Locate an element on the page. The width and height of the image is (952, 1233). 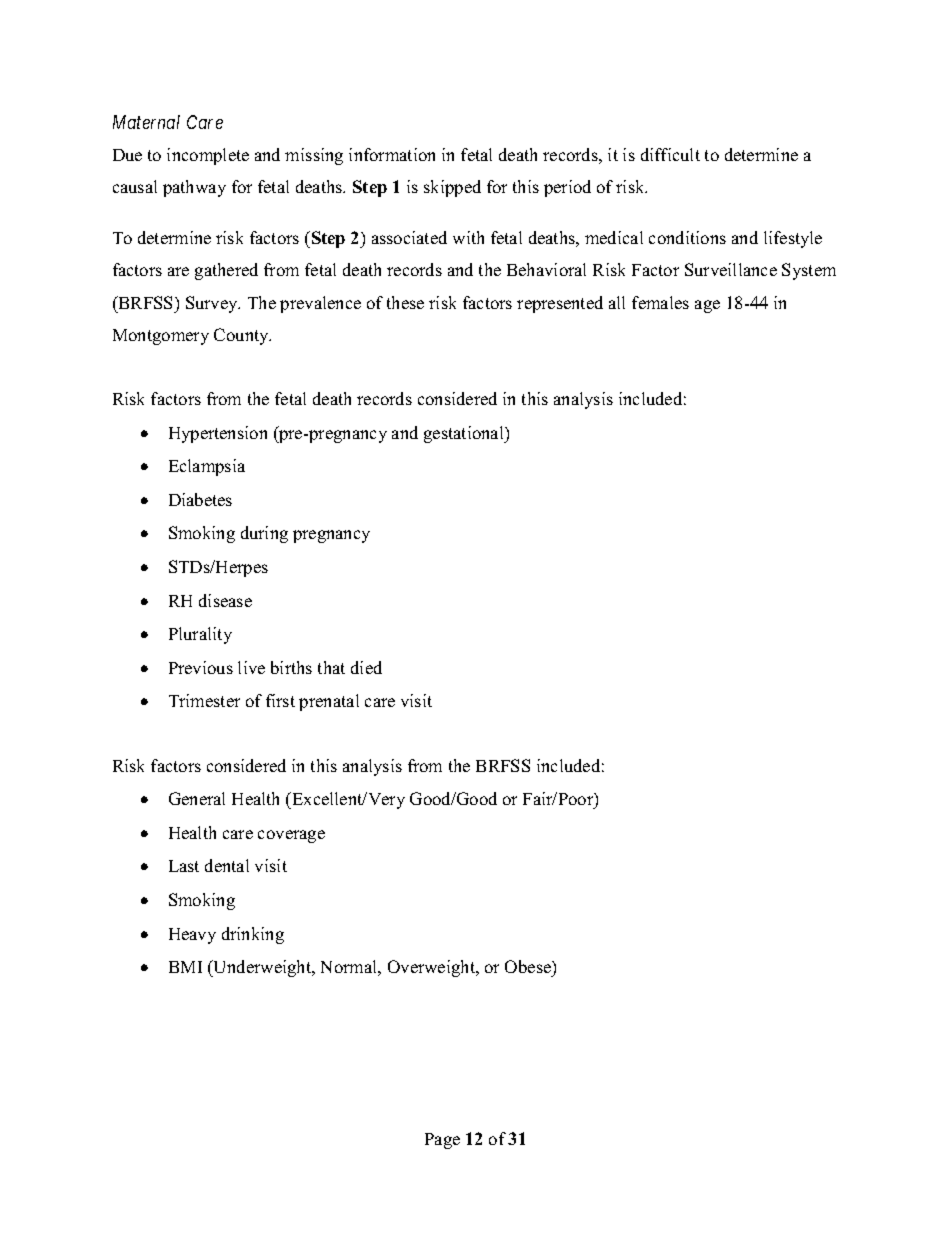
skipped is located at coordinates (452, 188).
